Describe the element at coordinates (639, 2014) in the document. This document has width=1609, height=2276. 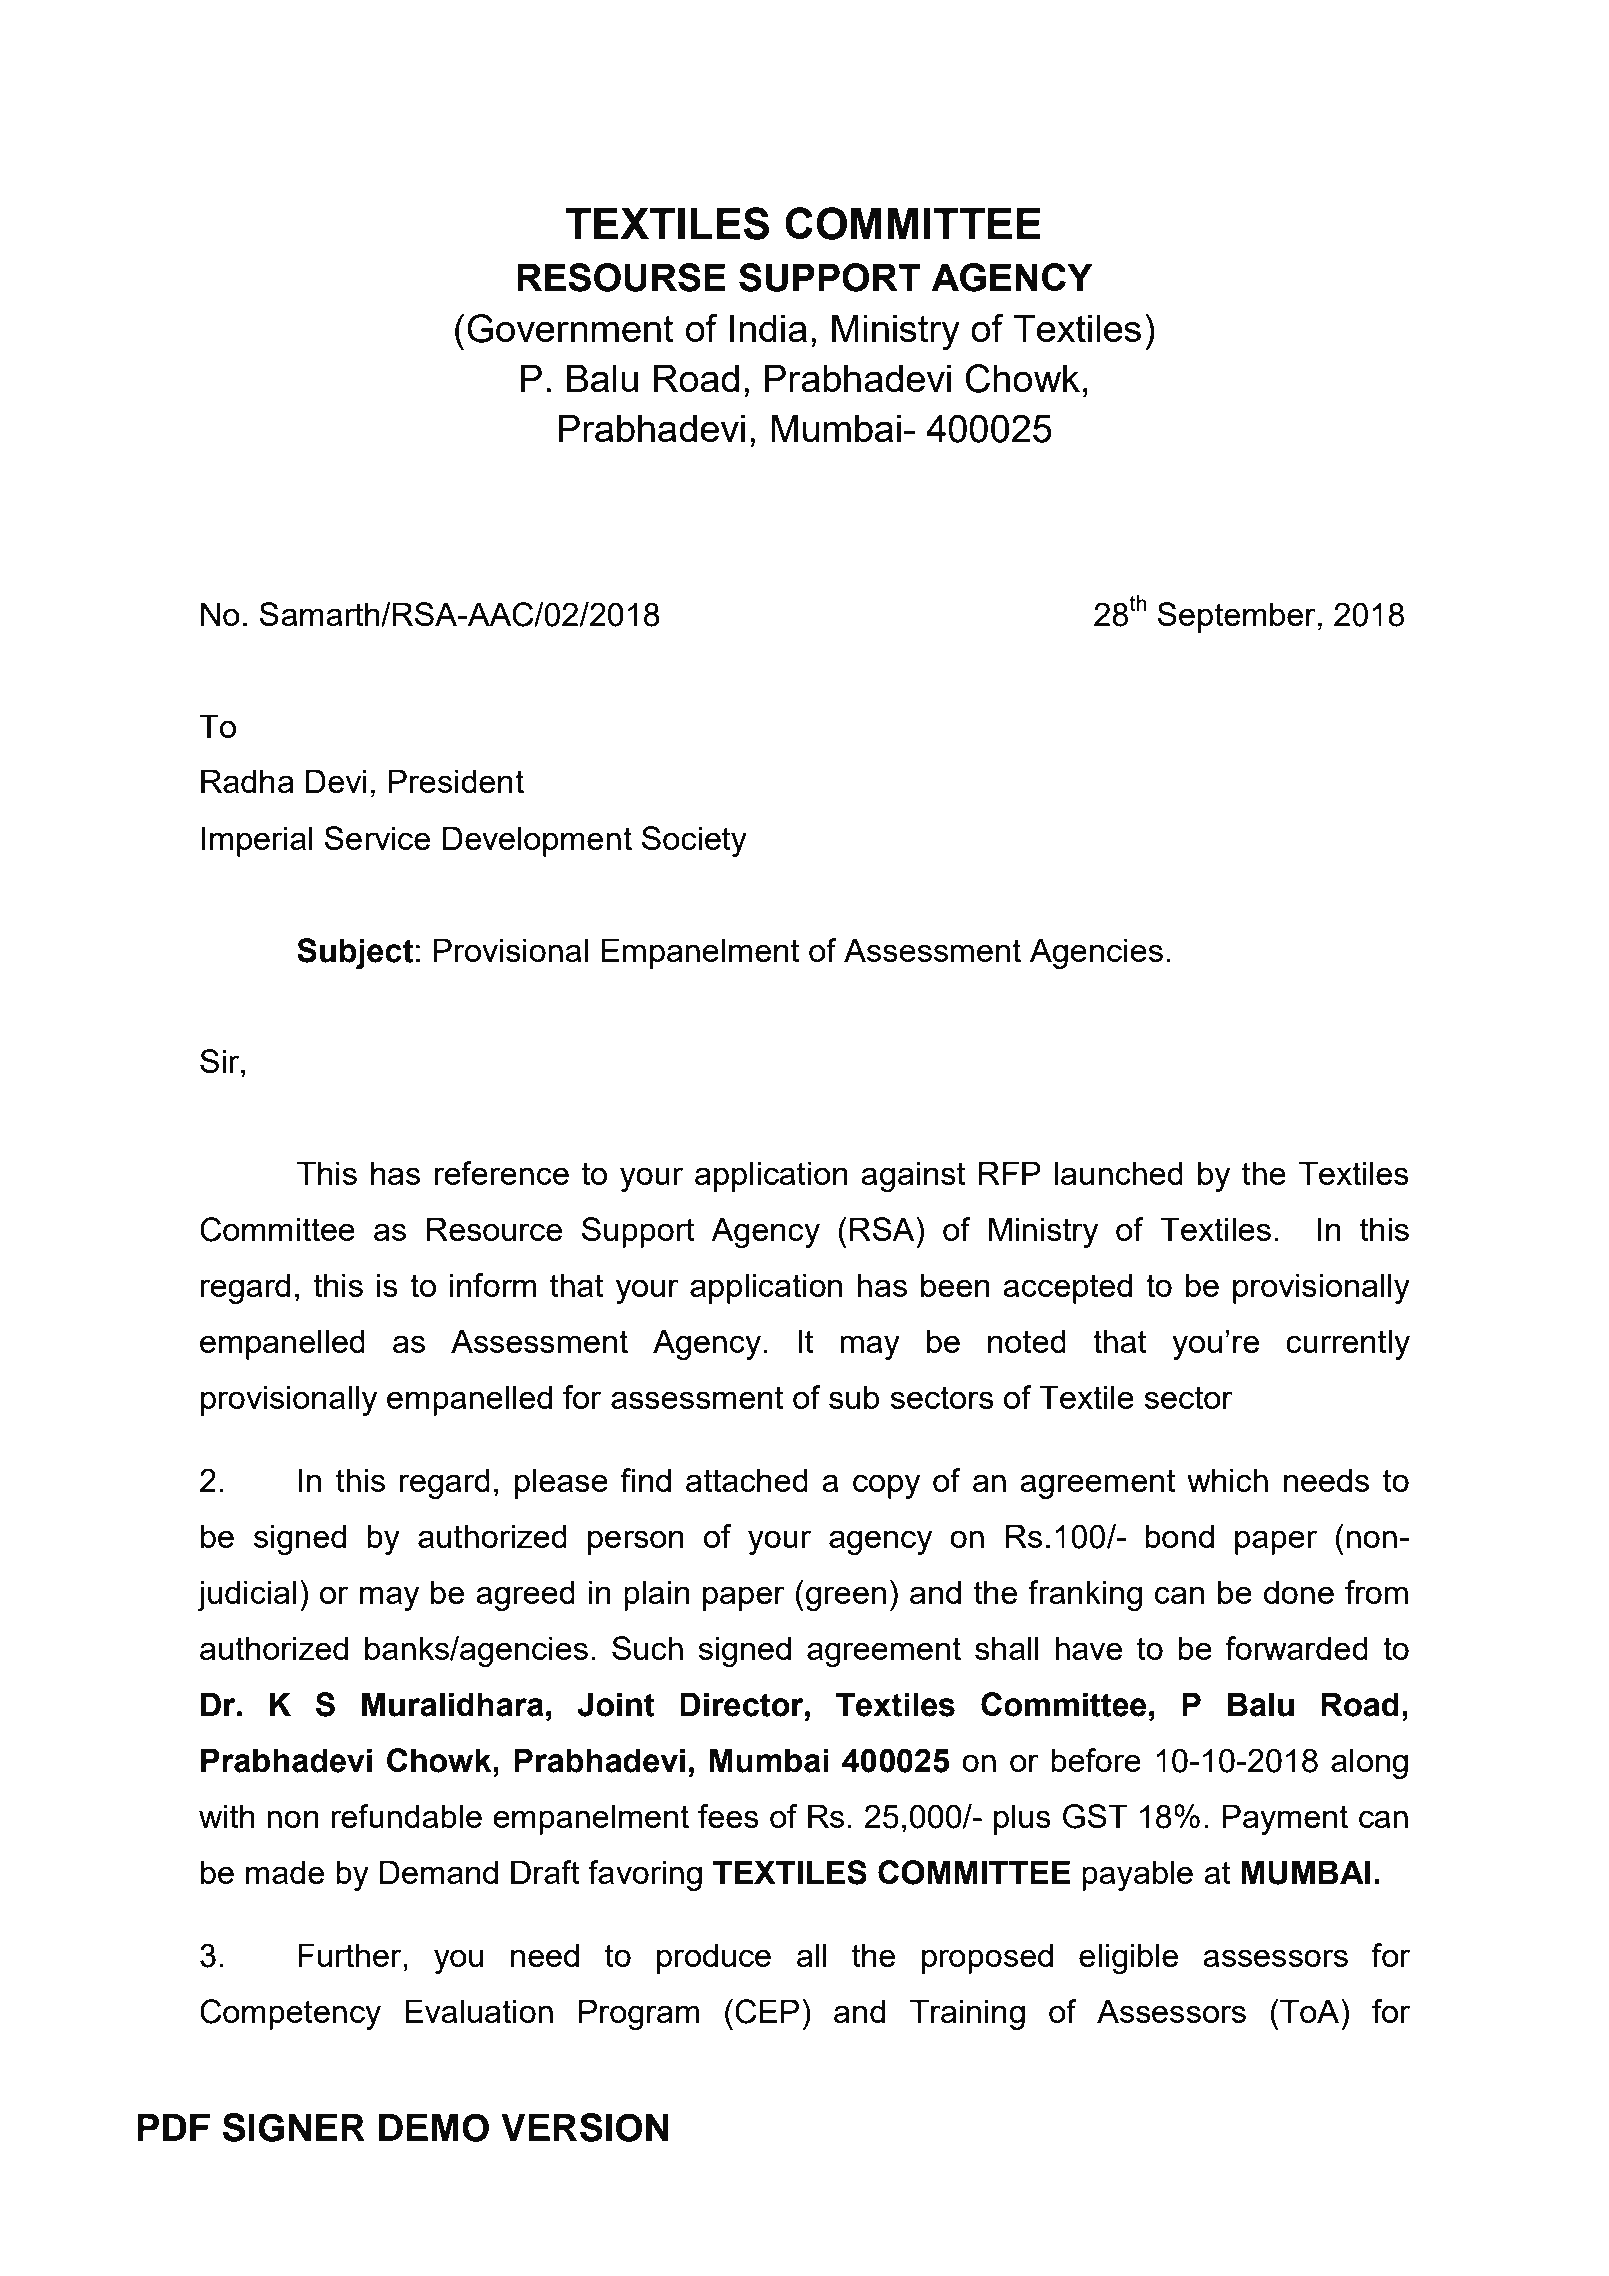
I see `Program` at that location.
